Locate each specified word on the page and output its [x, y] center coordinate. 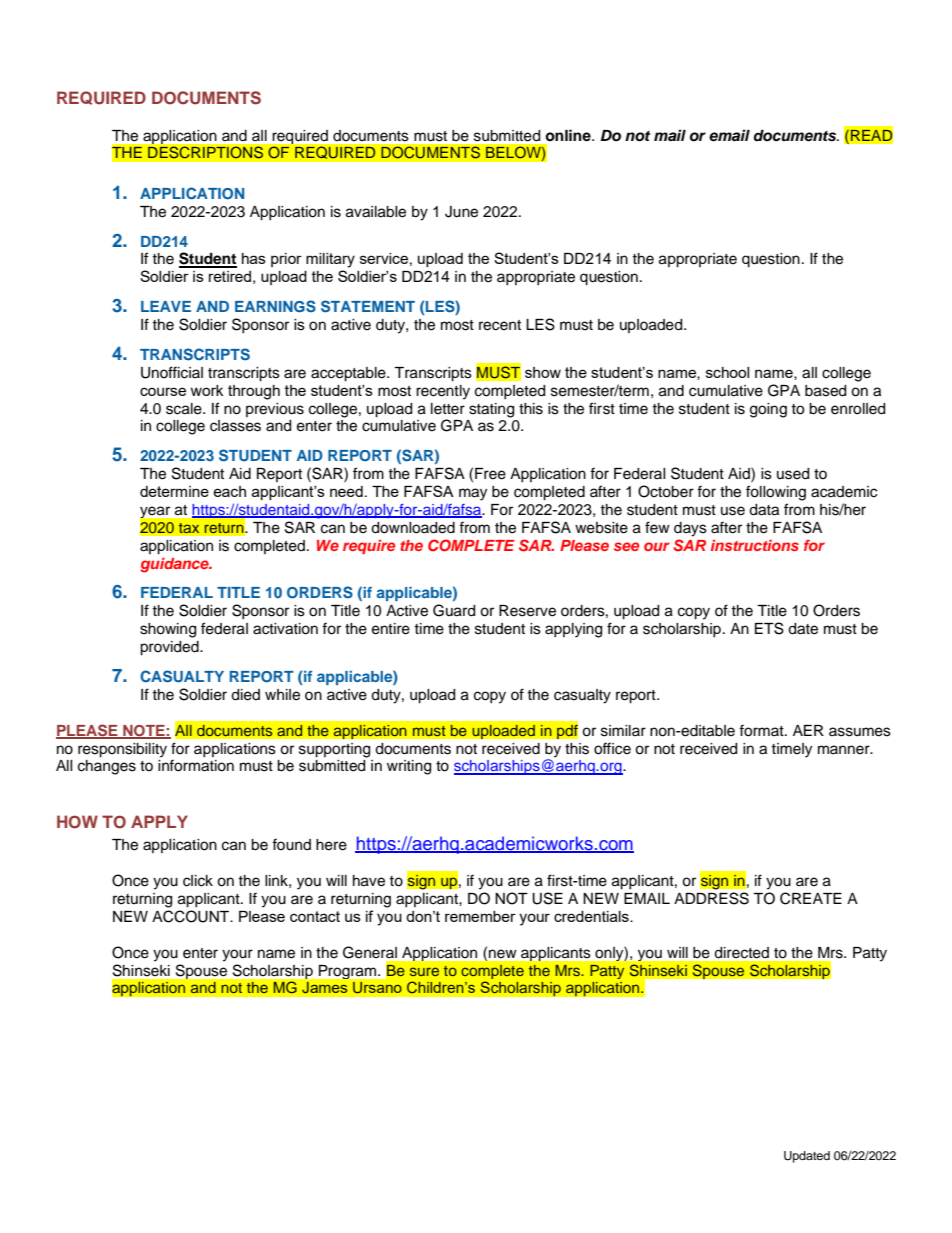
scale [185, 409]
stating [491, 410]
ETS [769, 628]
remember [480, 916]
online [569, 135]
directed [741, 953]
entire [391, 629]
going [768, 410]
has [254, 258]
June [461, 212]
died [245, 695]
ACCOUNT [192, 916]
